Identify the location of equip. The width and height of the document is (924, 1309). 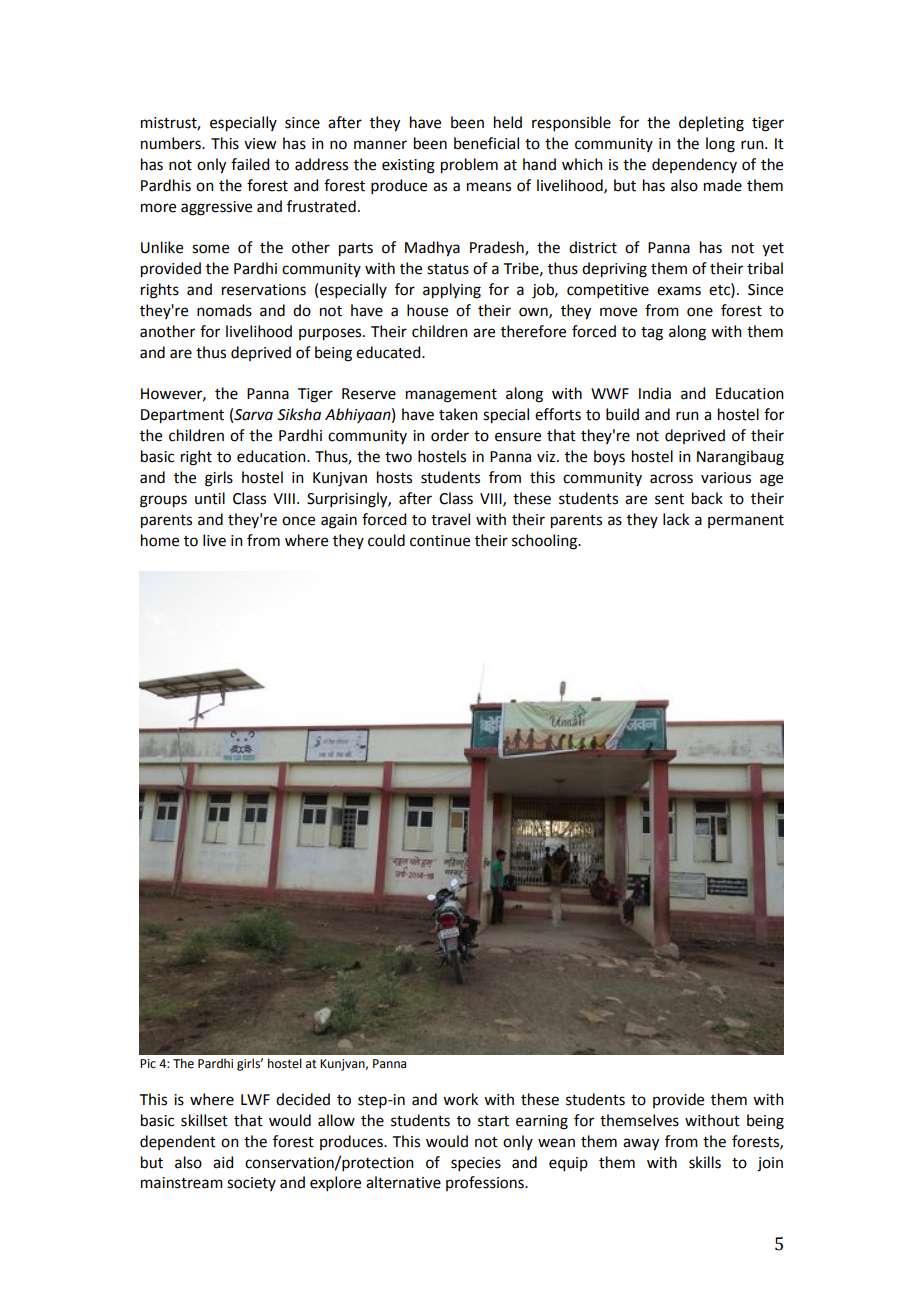
(568, 1164).
